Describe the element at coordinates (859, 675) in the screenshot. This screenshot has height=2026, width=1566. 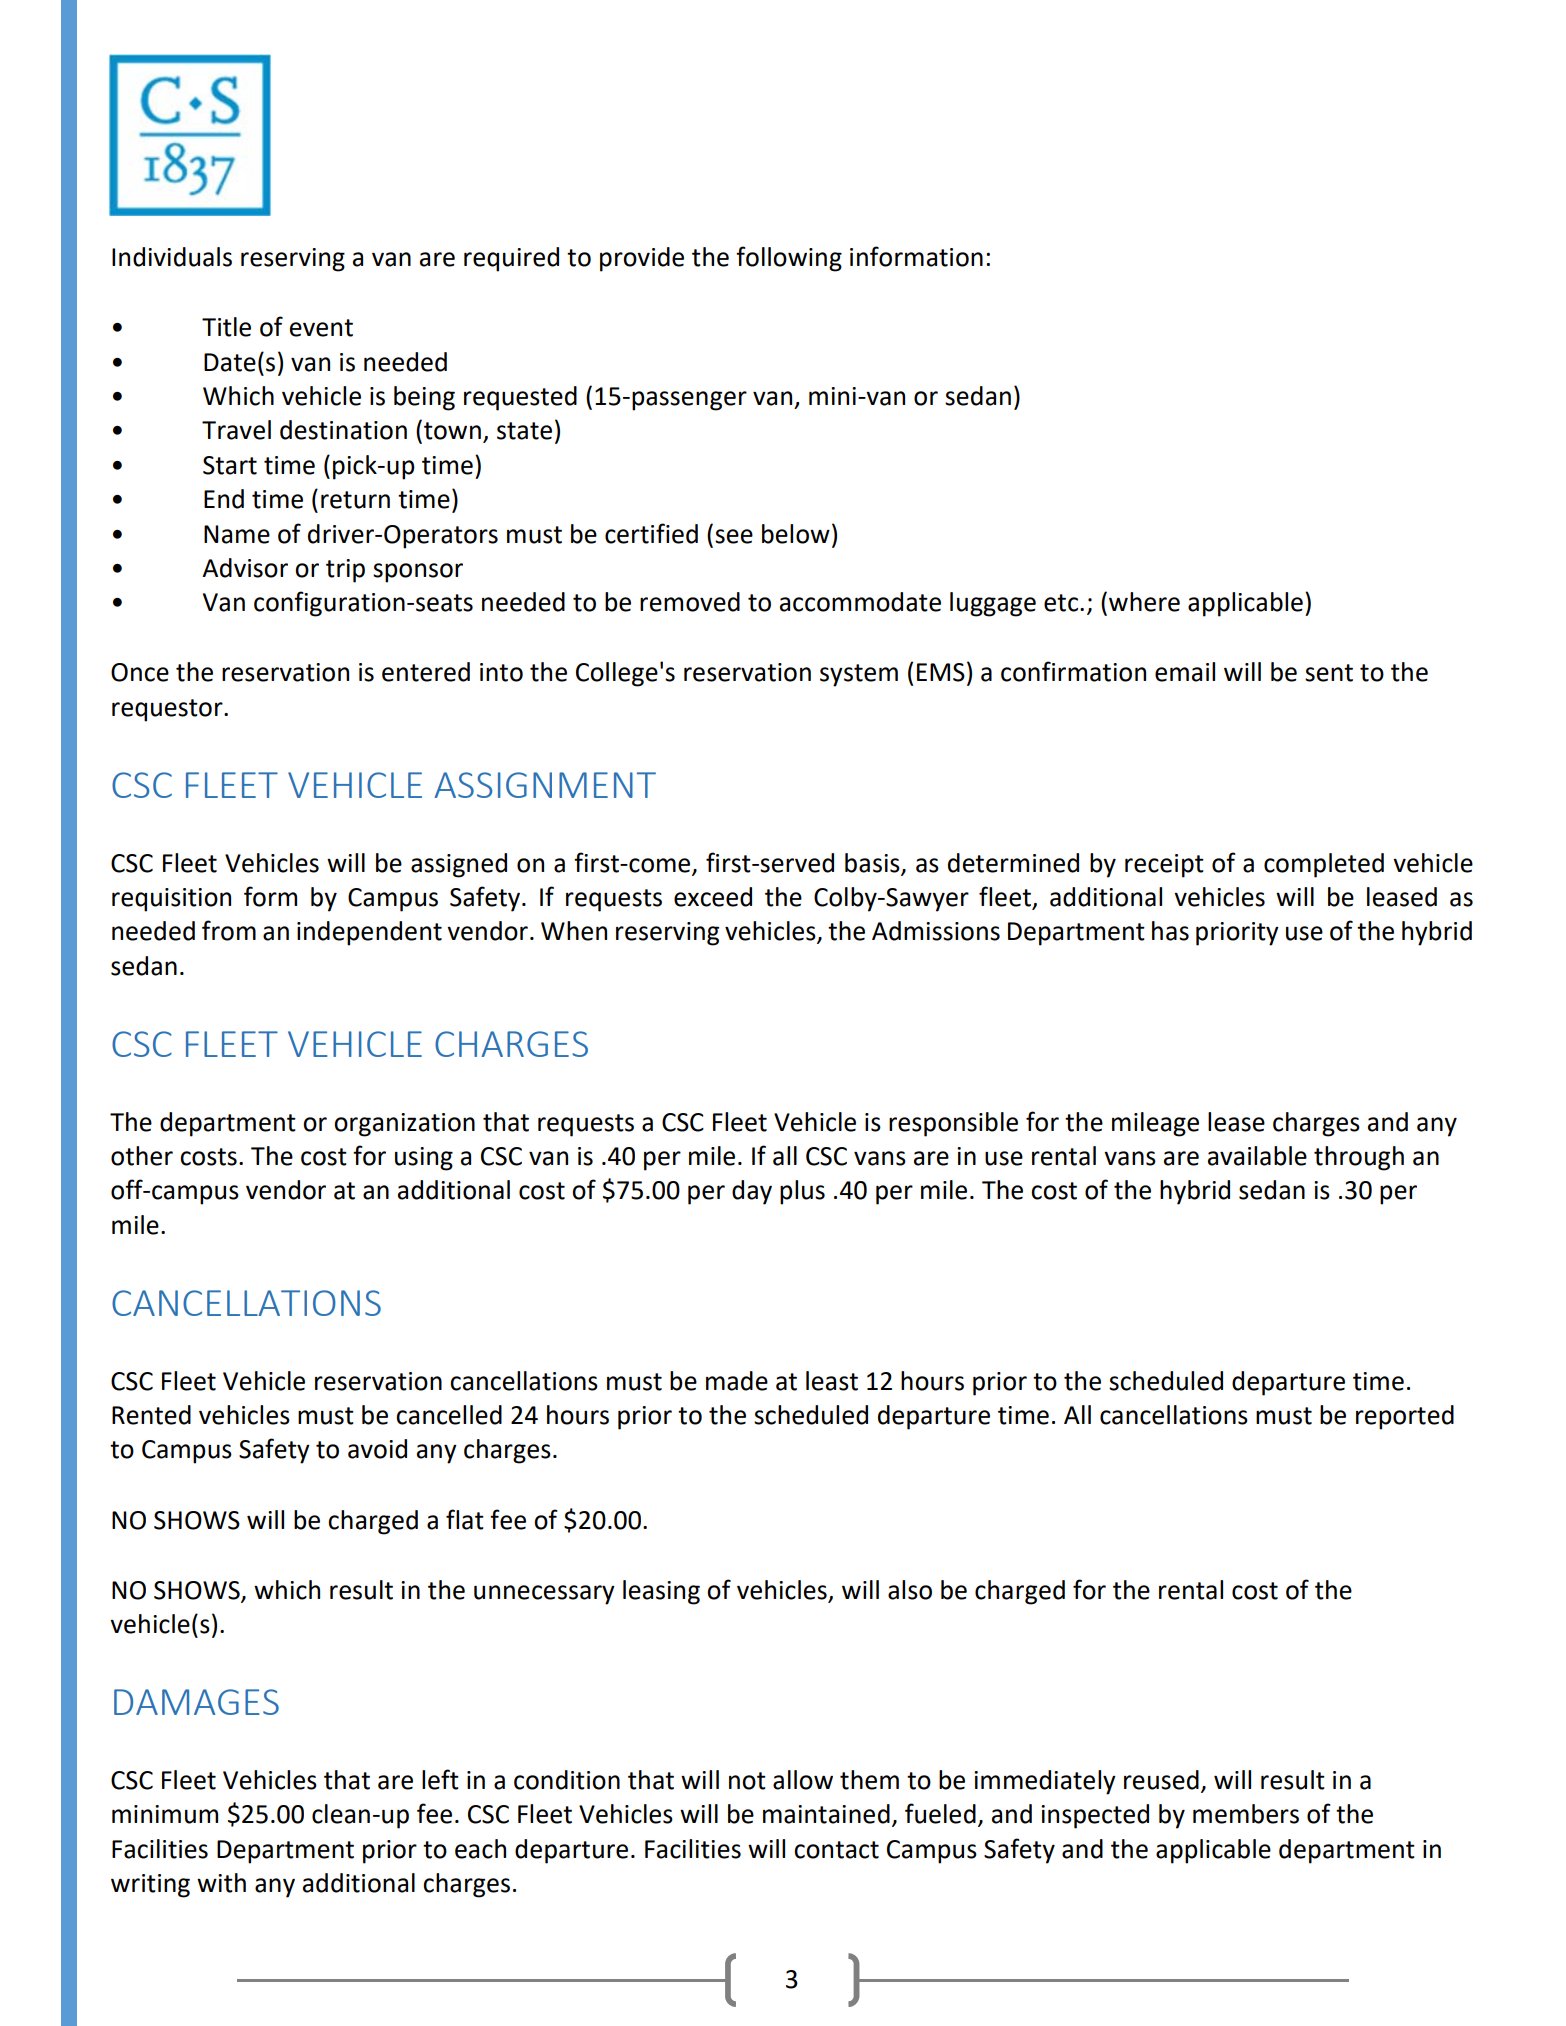
I see `system` at that location.
